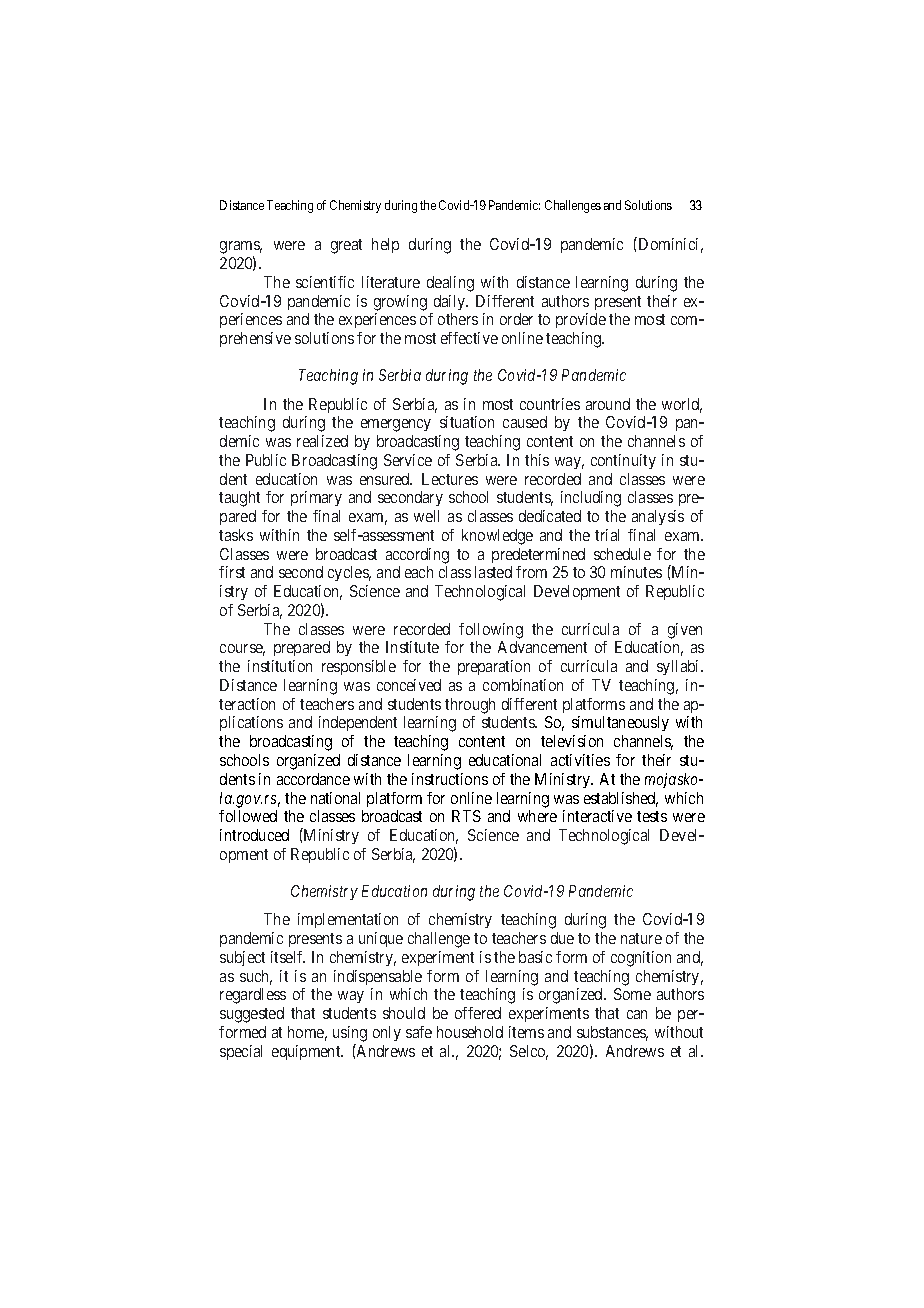  What do you see at coordinates (450, 284) in the screenshot?
I see `dealing` at bounding box center [450, 284].
